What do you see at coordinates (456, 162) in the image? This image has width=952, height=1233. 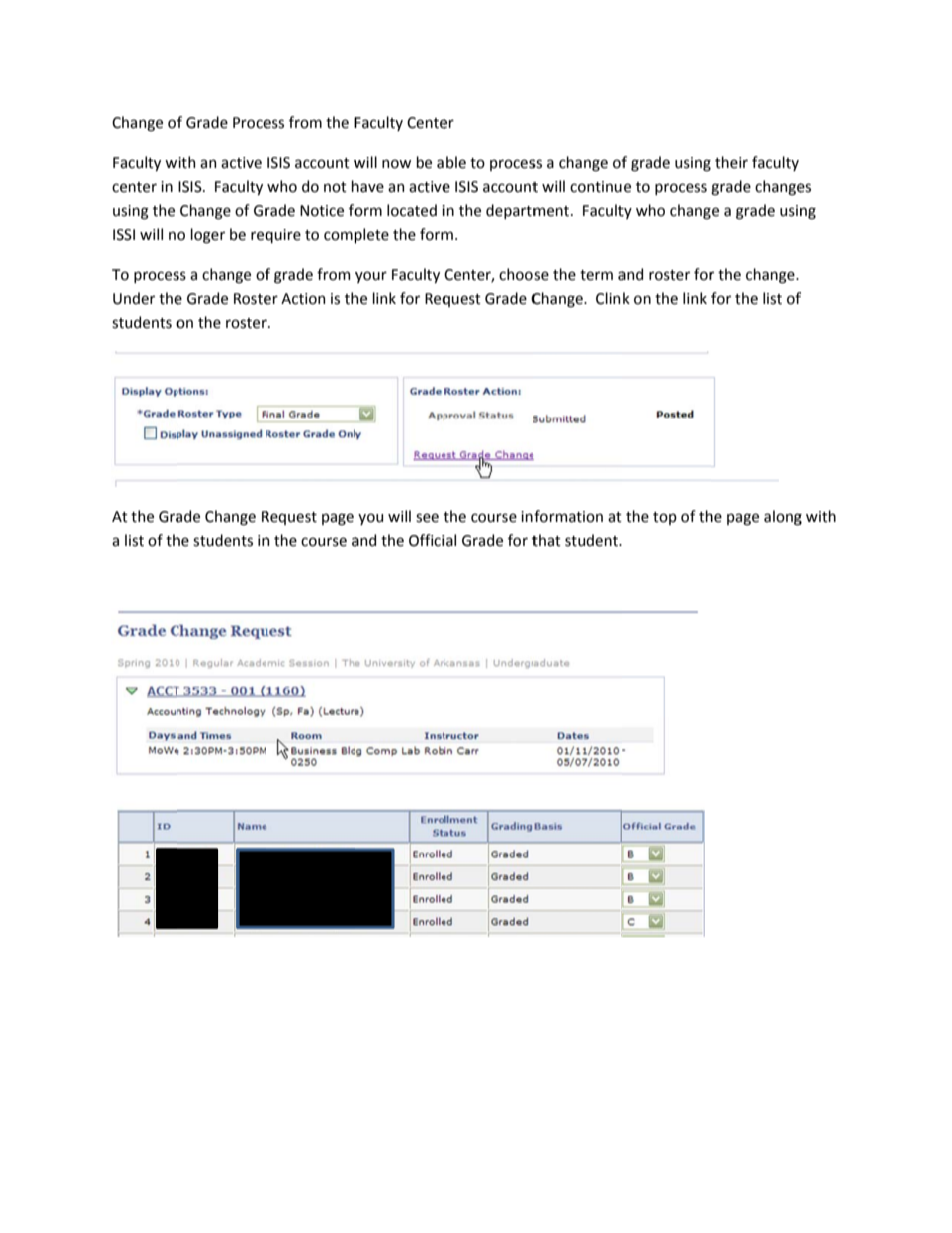 I see `ble` at bounding box center [456, 162].
